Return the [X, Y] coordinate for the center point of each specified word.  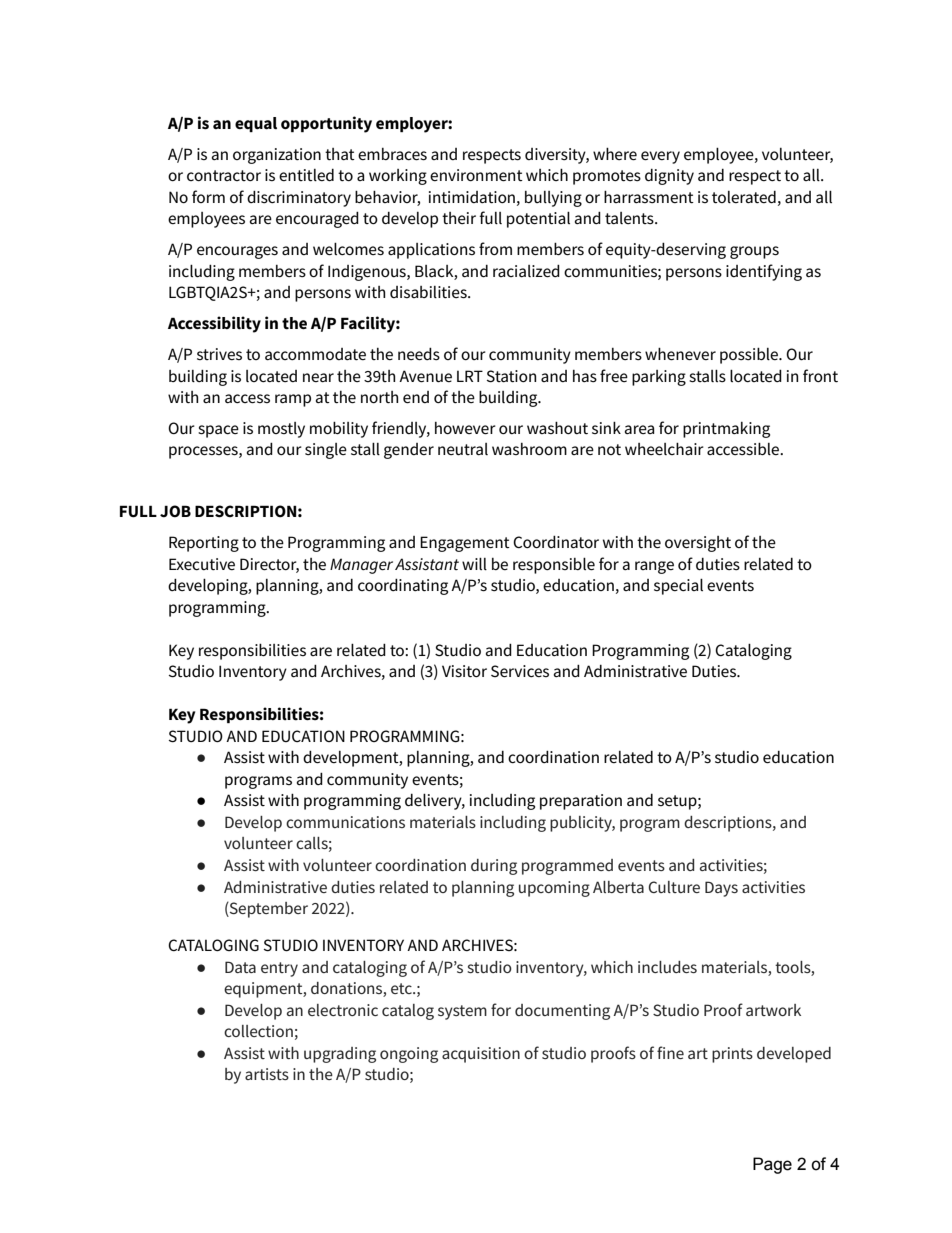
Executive [202, 564]
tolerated [744, 197]
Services [520, 671]
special [678, 586]
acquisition [481, 1055]
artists [267, 1074]
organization [277, 156]
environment [476, 175]
